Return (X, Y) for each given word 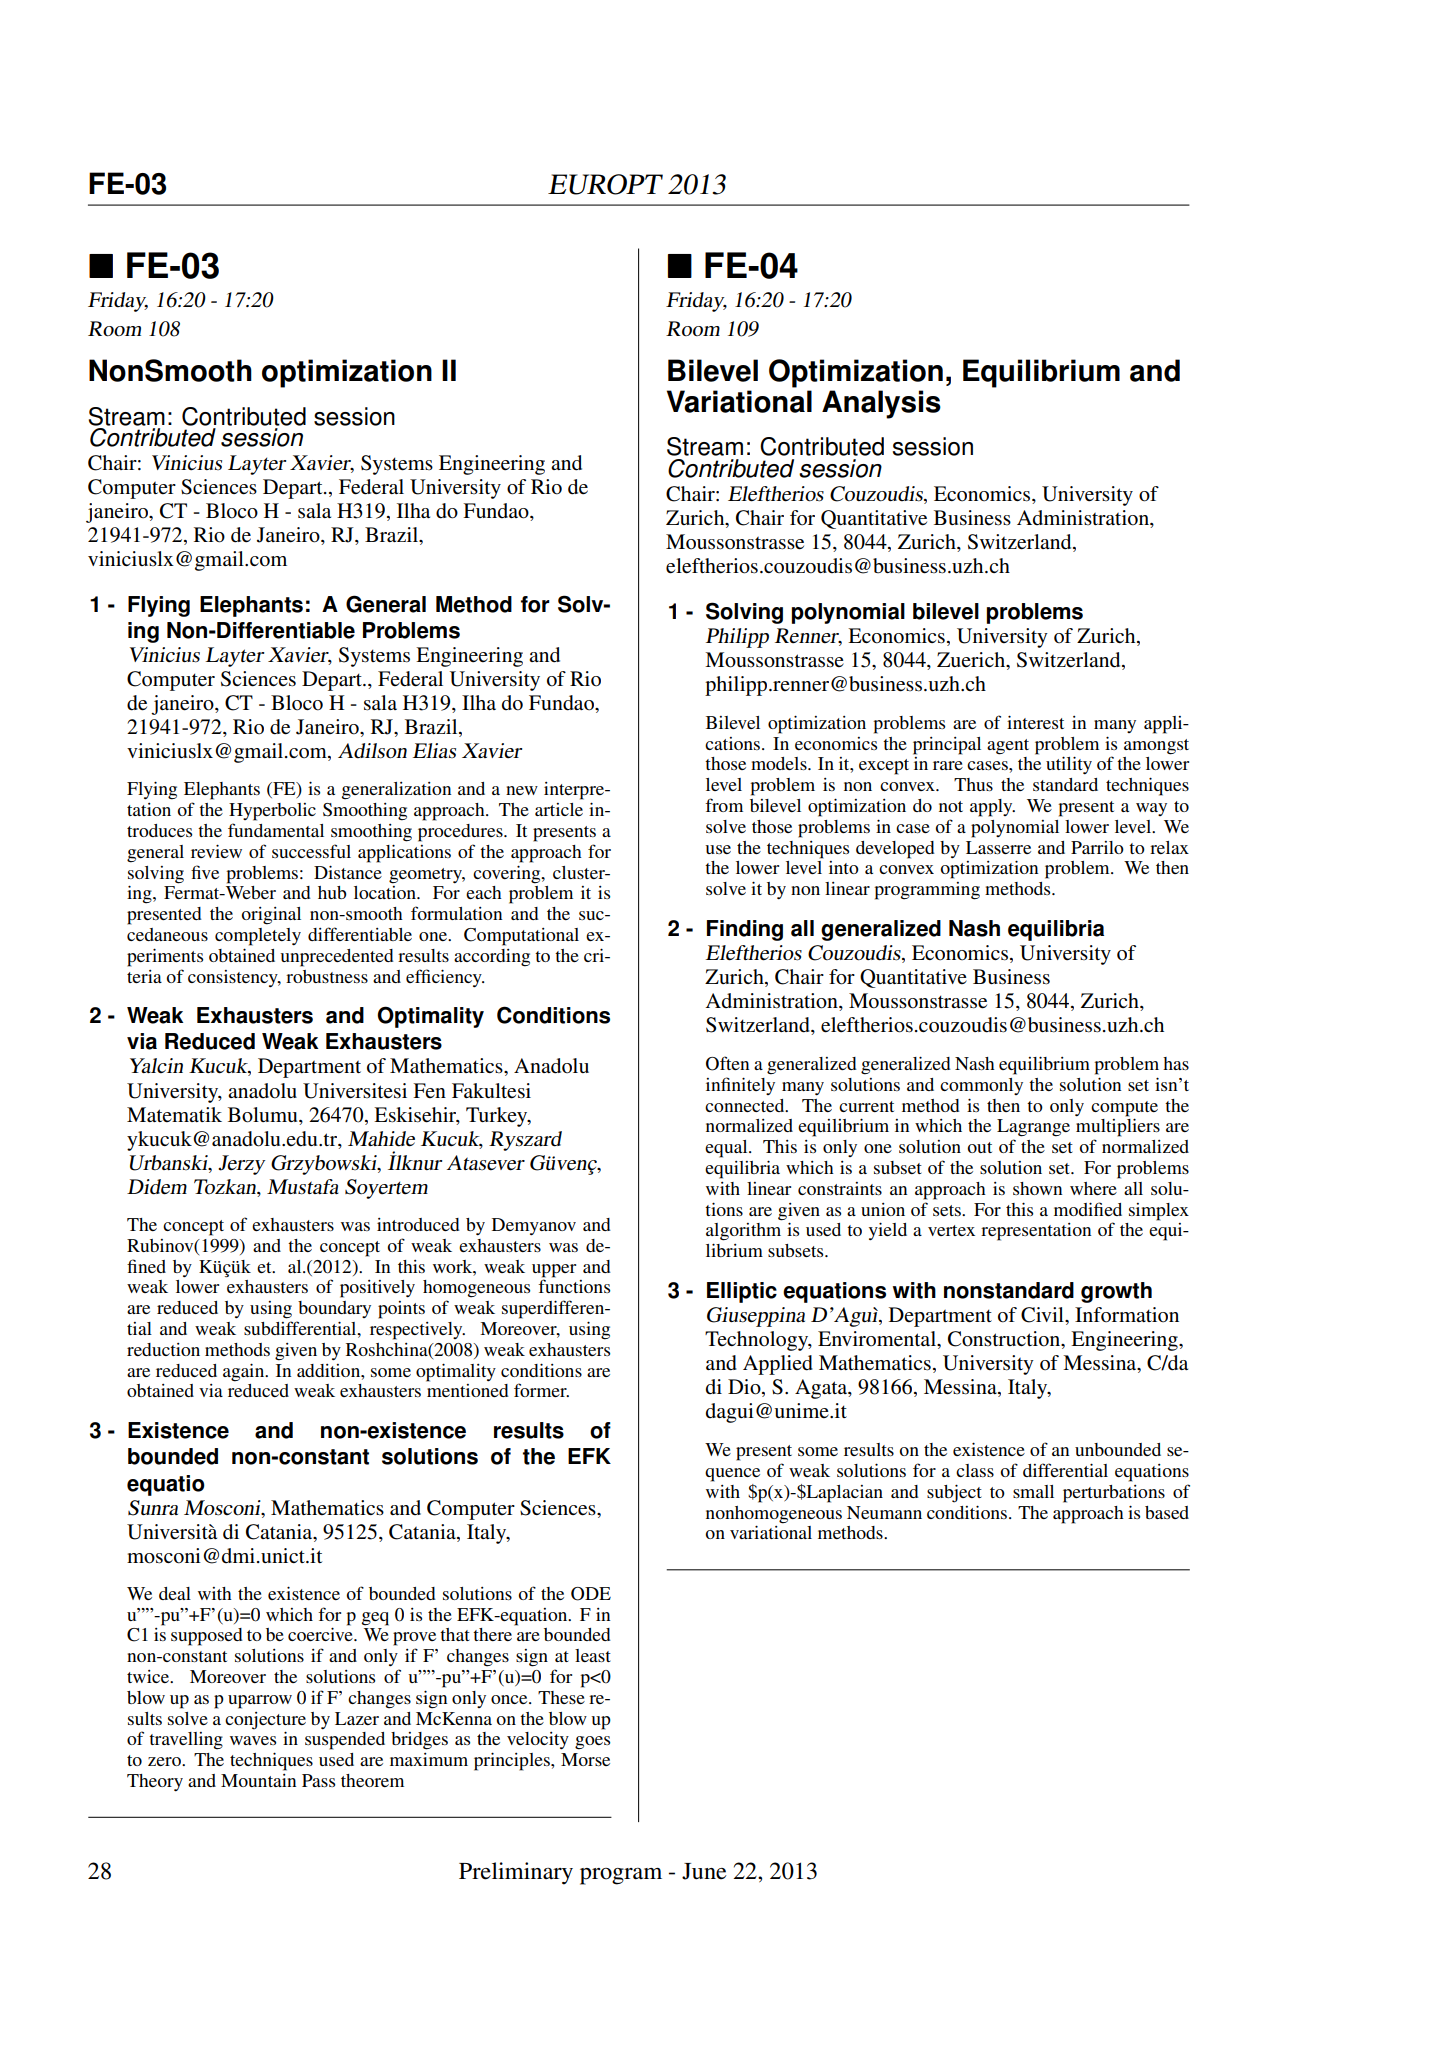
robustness (327, 976)
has (1176, 1063)
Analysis (881, 404)
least (593, 1655)
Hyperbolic (272, 812)
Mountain (258, 1780)
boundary (334, 1309)
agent (1008, 747)
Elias (434, 750)
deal (175, 1593)
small (1033, 1491)
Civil (1043, 1315)
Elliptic (742, 1292)
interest (1035, 722)
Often (727, 1063)
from (724, 805)
